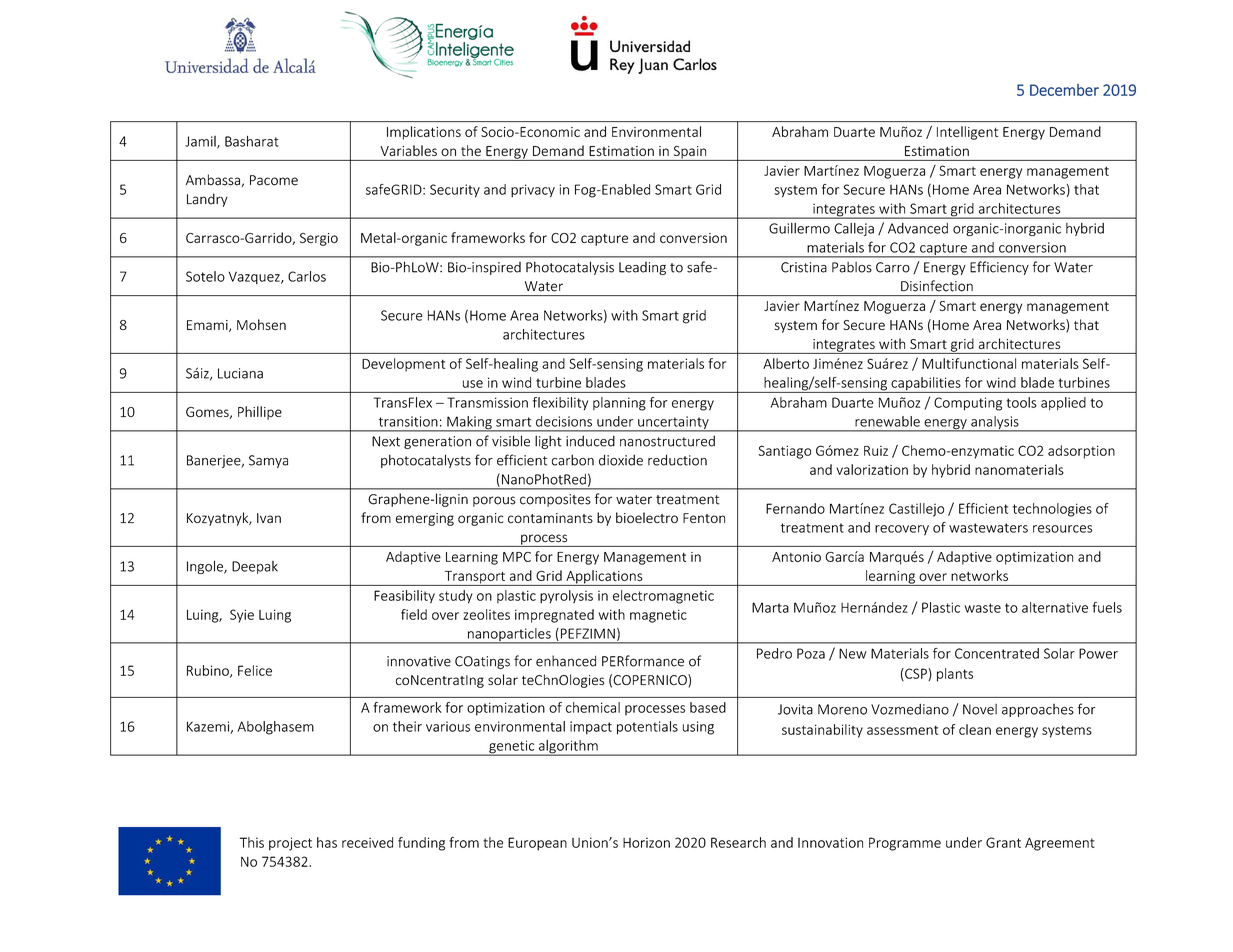  Describe the element at coordinates (386, 441) in the screenshot. I see `Next` at that location.
